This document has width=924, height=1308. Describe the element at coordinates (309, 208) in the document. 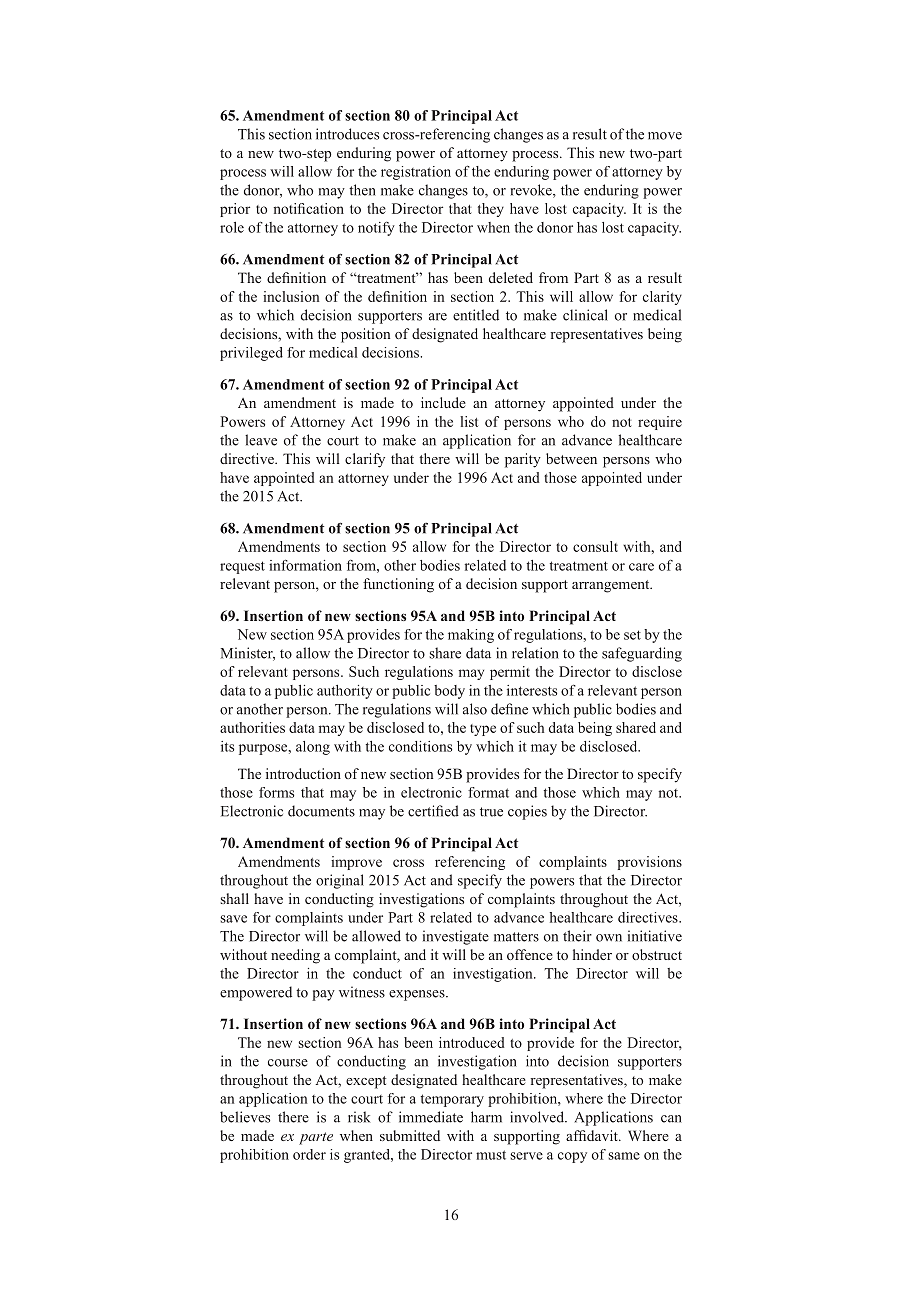

I see `notification` at that location.
